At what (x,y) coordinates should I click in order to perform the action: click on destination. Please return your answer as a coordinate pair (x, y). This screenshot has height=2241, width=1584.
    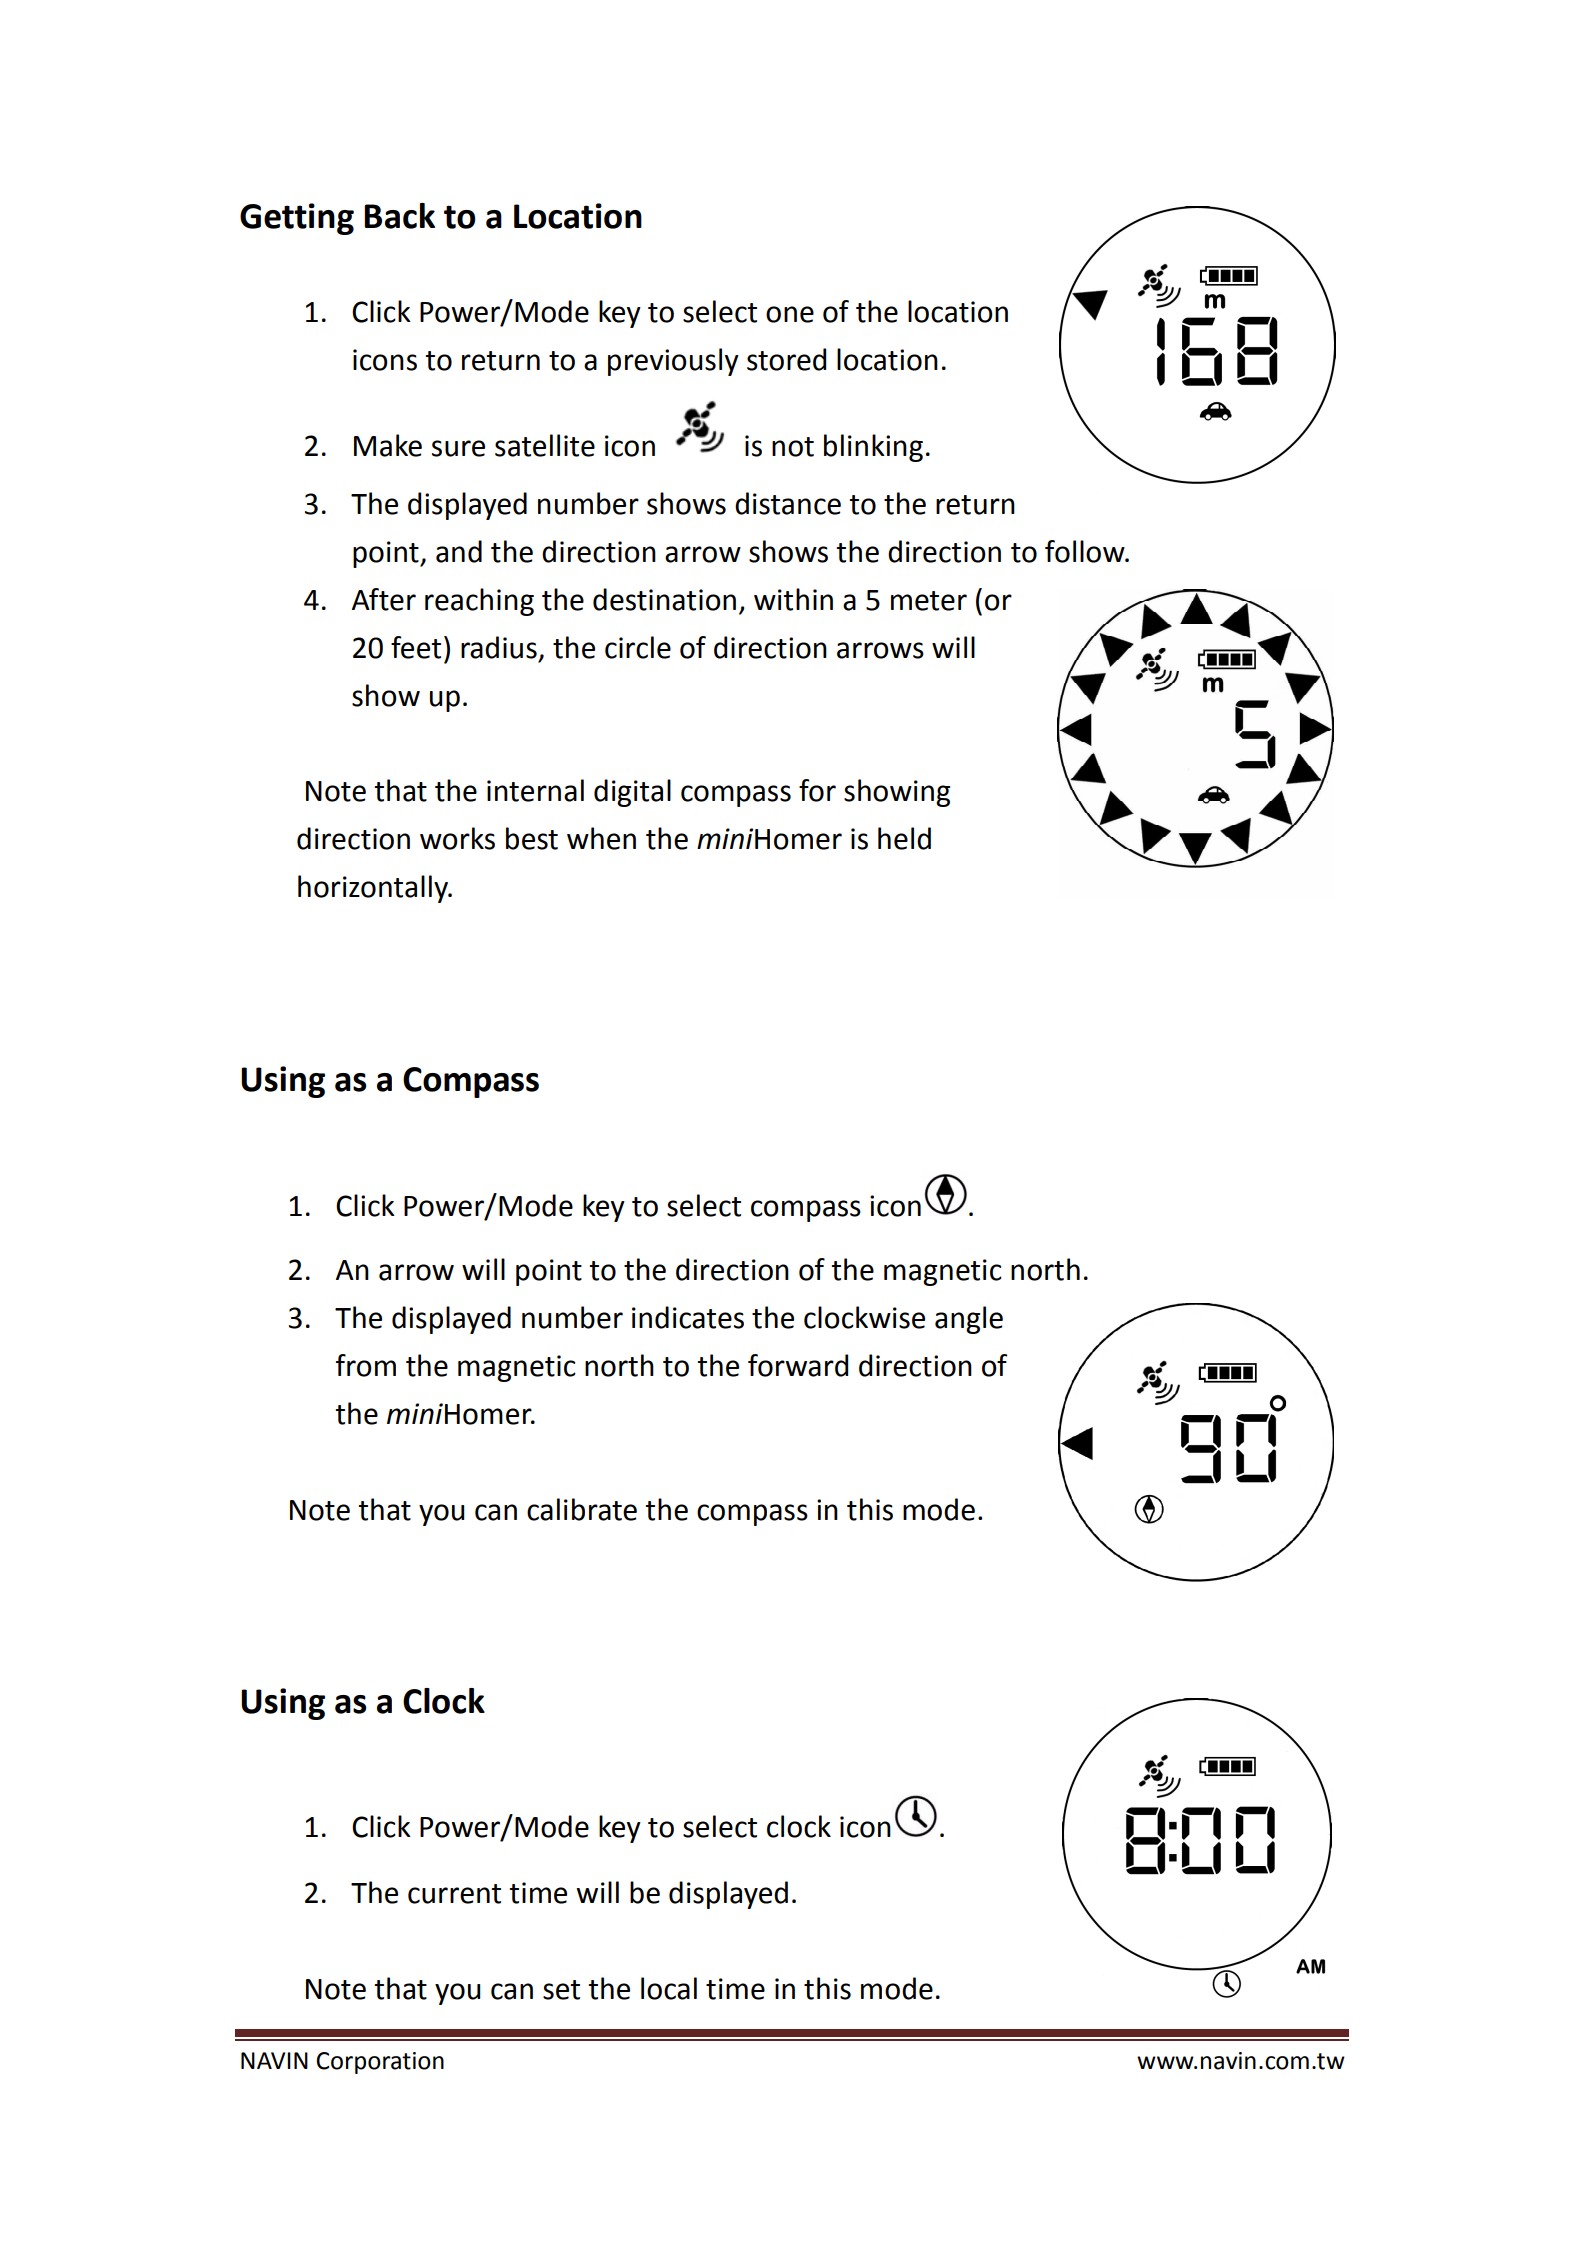
    Looking at the image, I should click on (664, 599).
